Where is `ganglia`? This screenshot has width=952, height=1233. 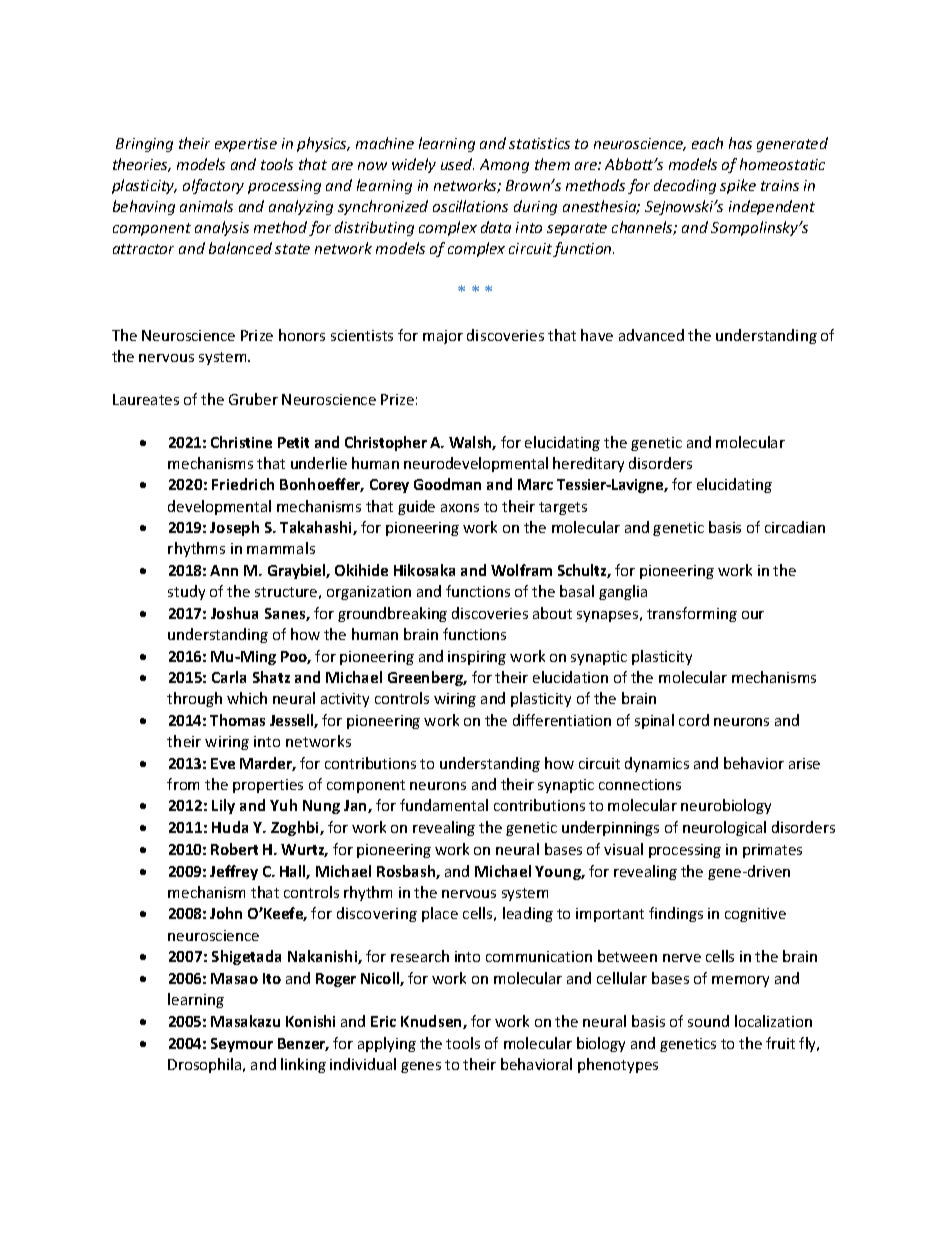
ganglia is located at coordinates (623, 592).
